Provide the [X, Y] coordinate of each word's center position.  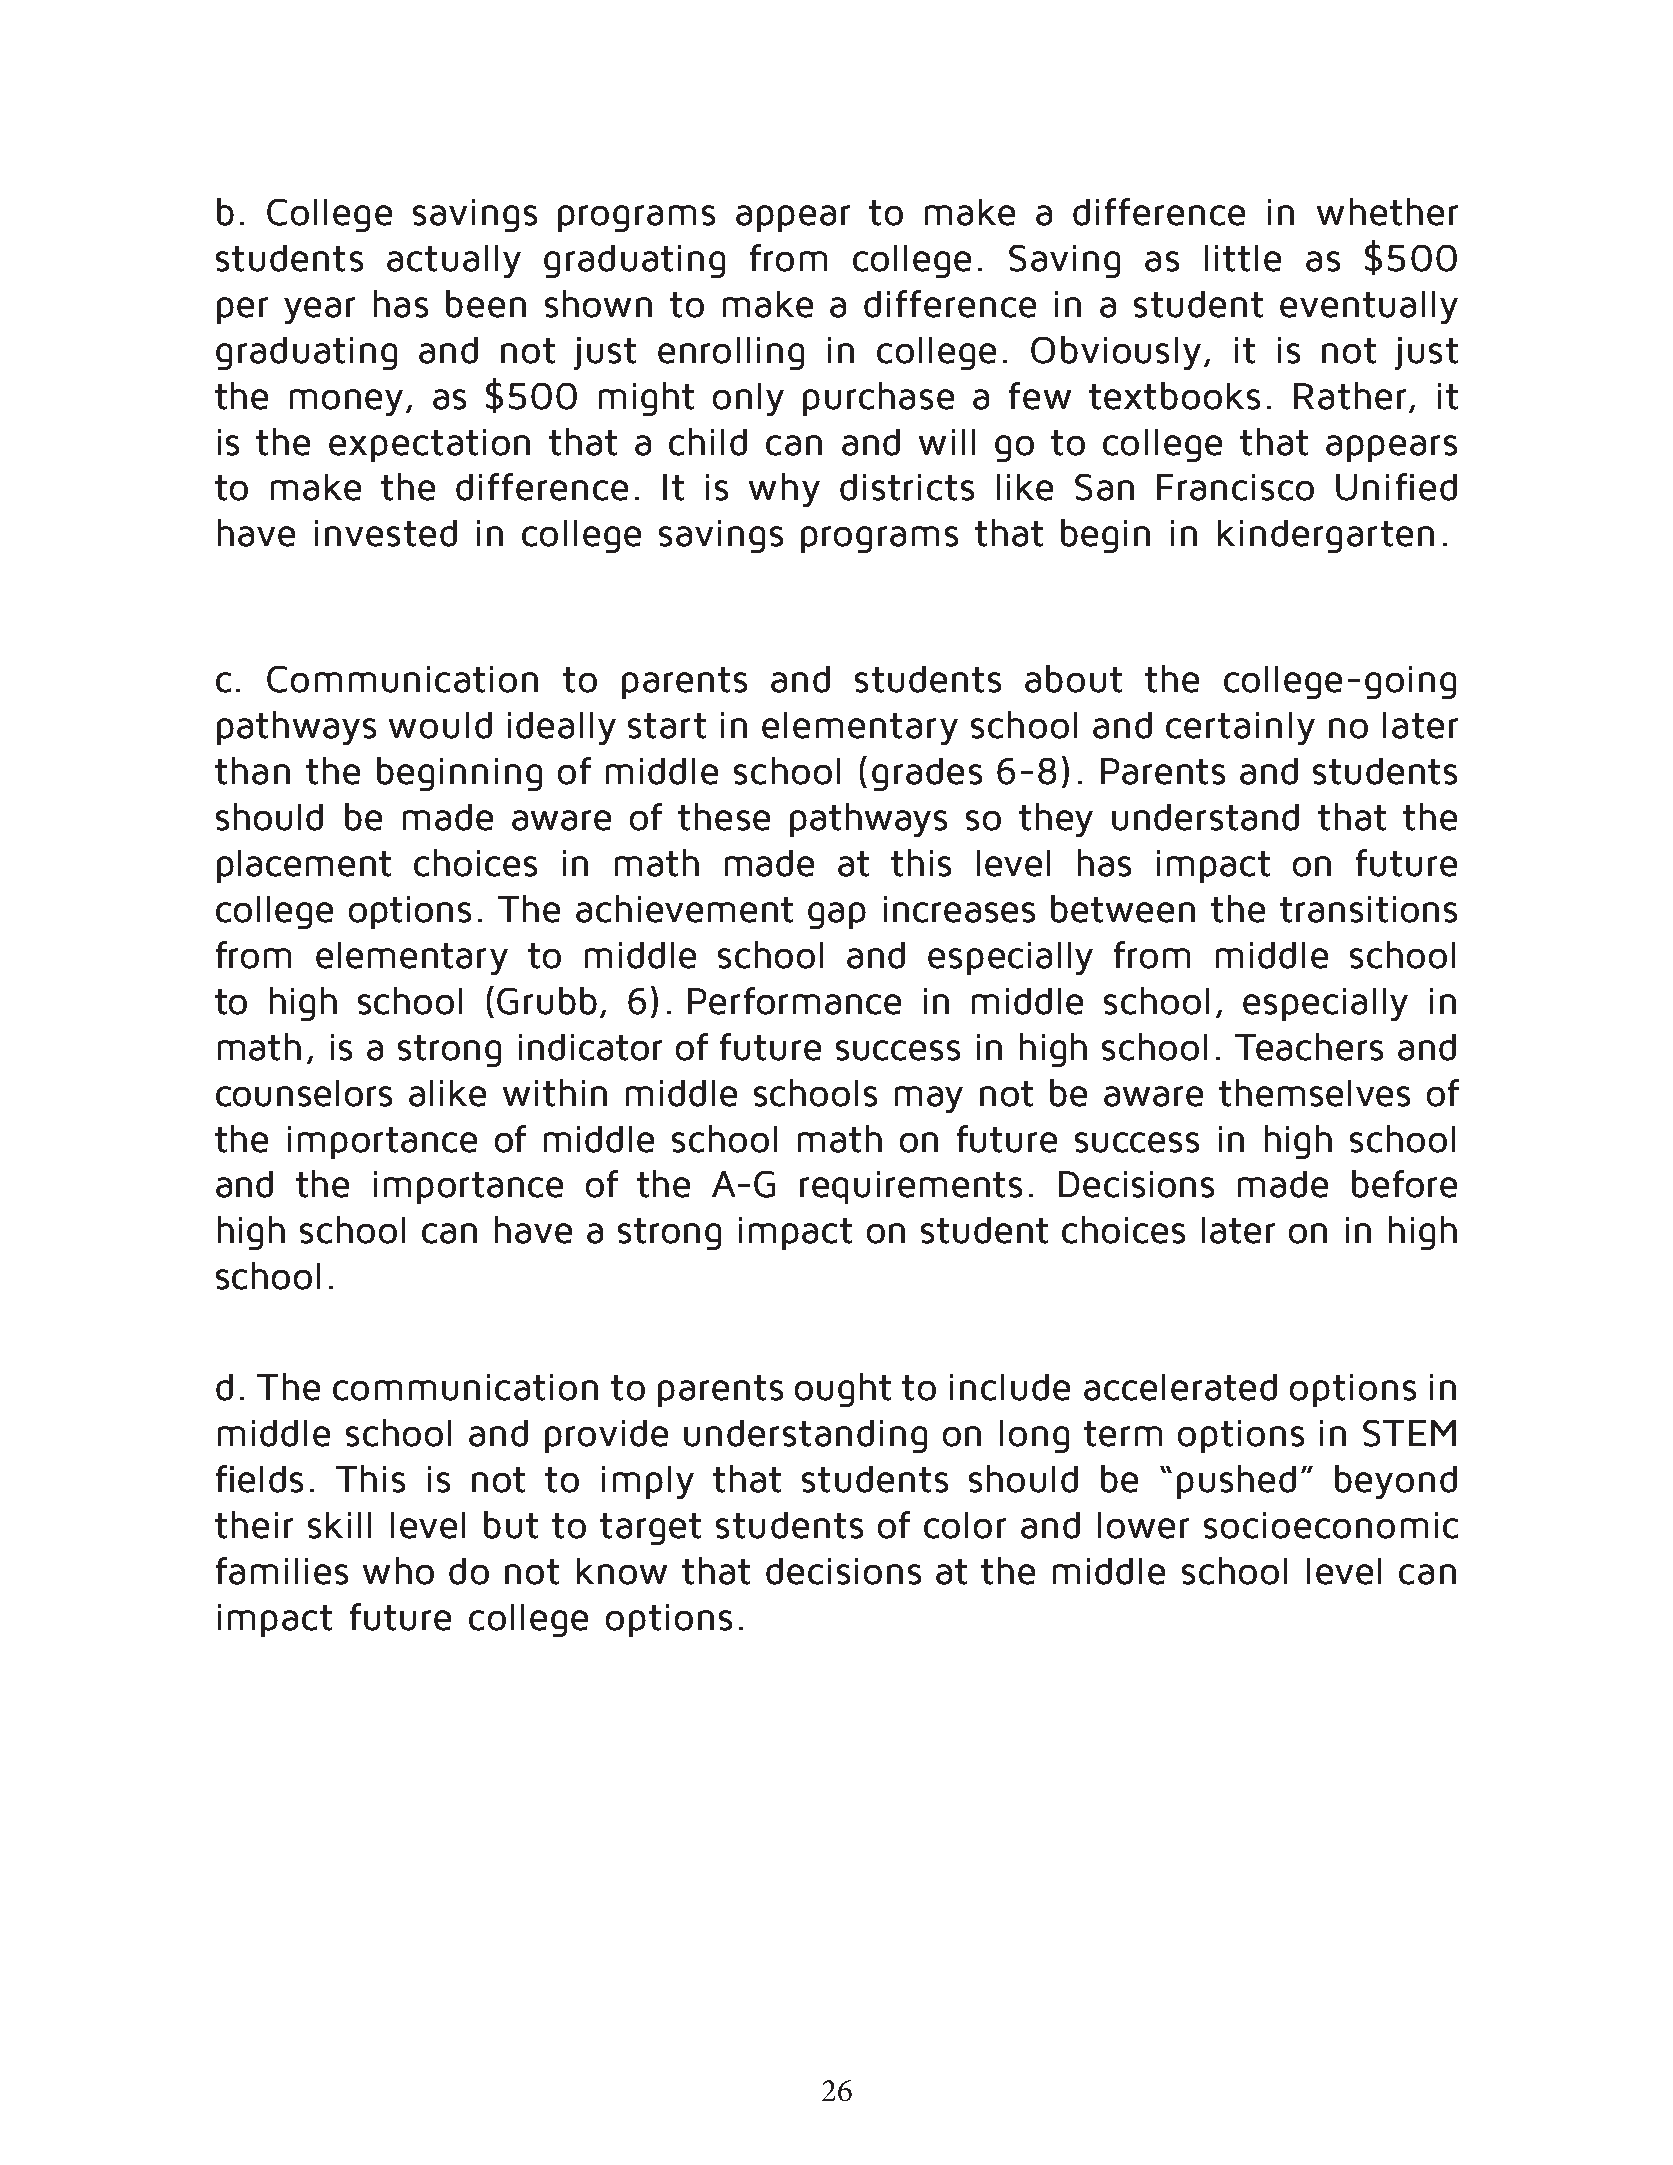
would [440, 725]
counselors [304, 1093]
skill [339, 1525]
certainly [1240, 728]
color [965, 1525]
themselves [1314, 1093]
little [1243, 258]
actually [454, 261]
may [929, 1099]
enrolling [731, 353]
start [667, 726]
